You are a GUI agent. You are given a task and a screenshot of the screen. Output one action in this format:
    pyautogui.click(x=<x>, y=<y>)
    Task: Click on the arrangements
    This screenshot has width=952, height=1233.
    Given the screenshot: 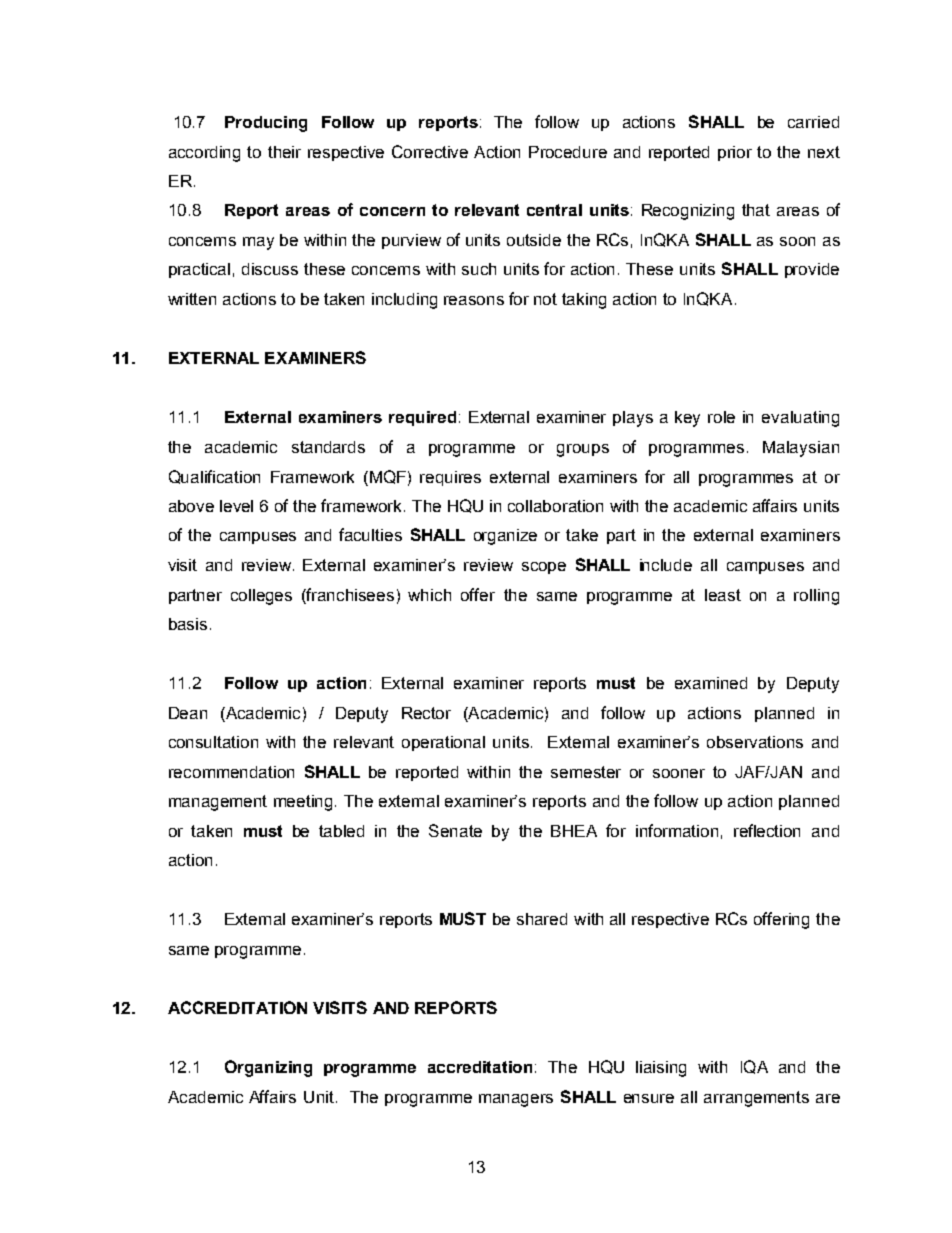 What is the action you would take?
    pyautogui.click(x=756, y=1099)
